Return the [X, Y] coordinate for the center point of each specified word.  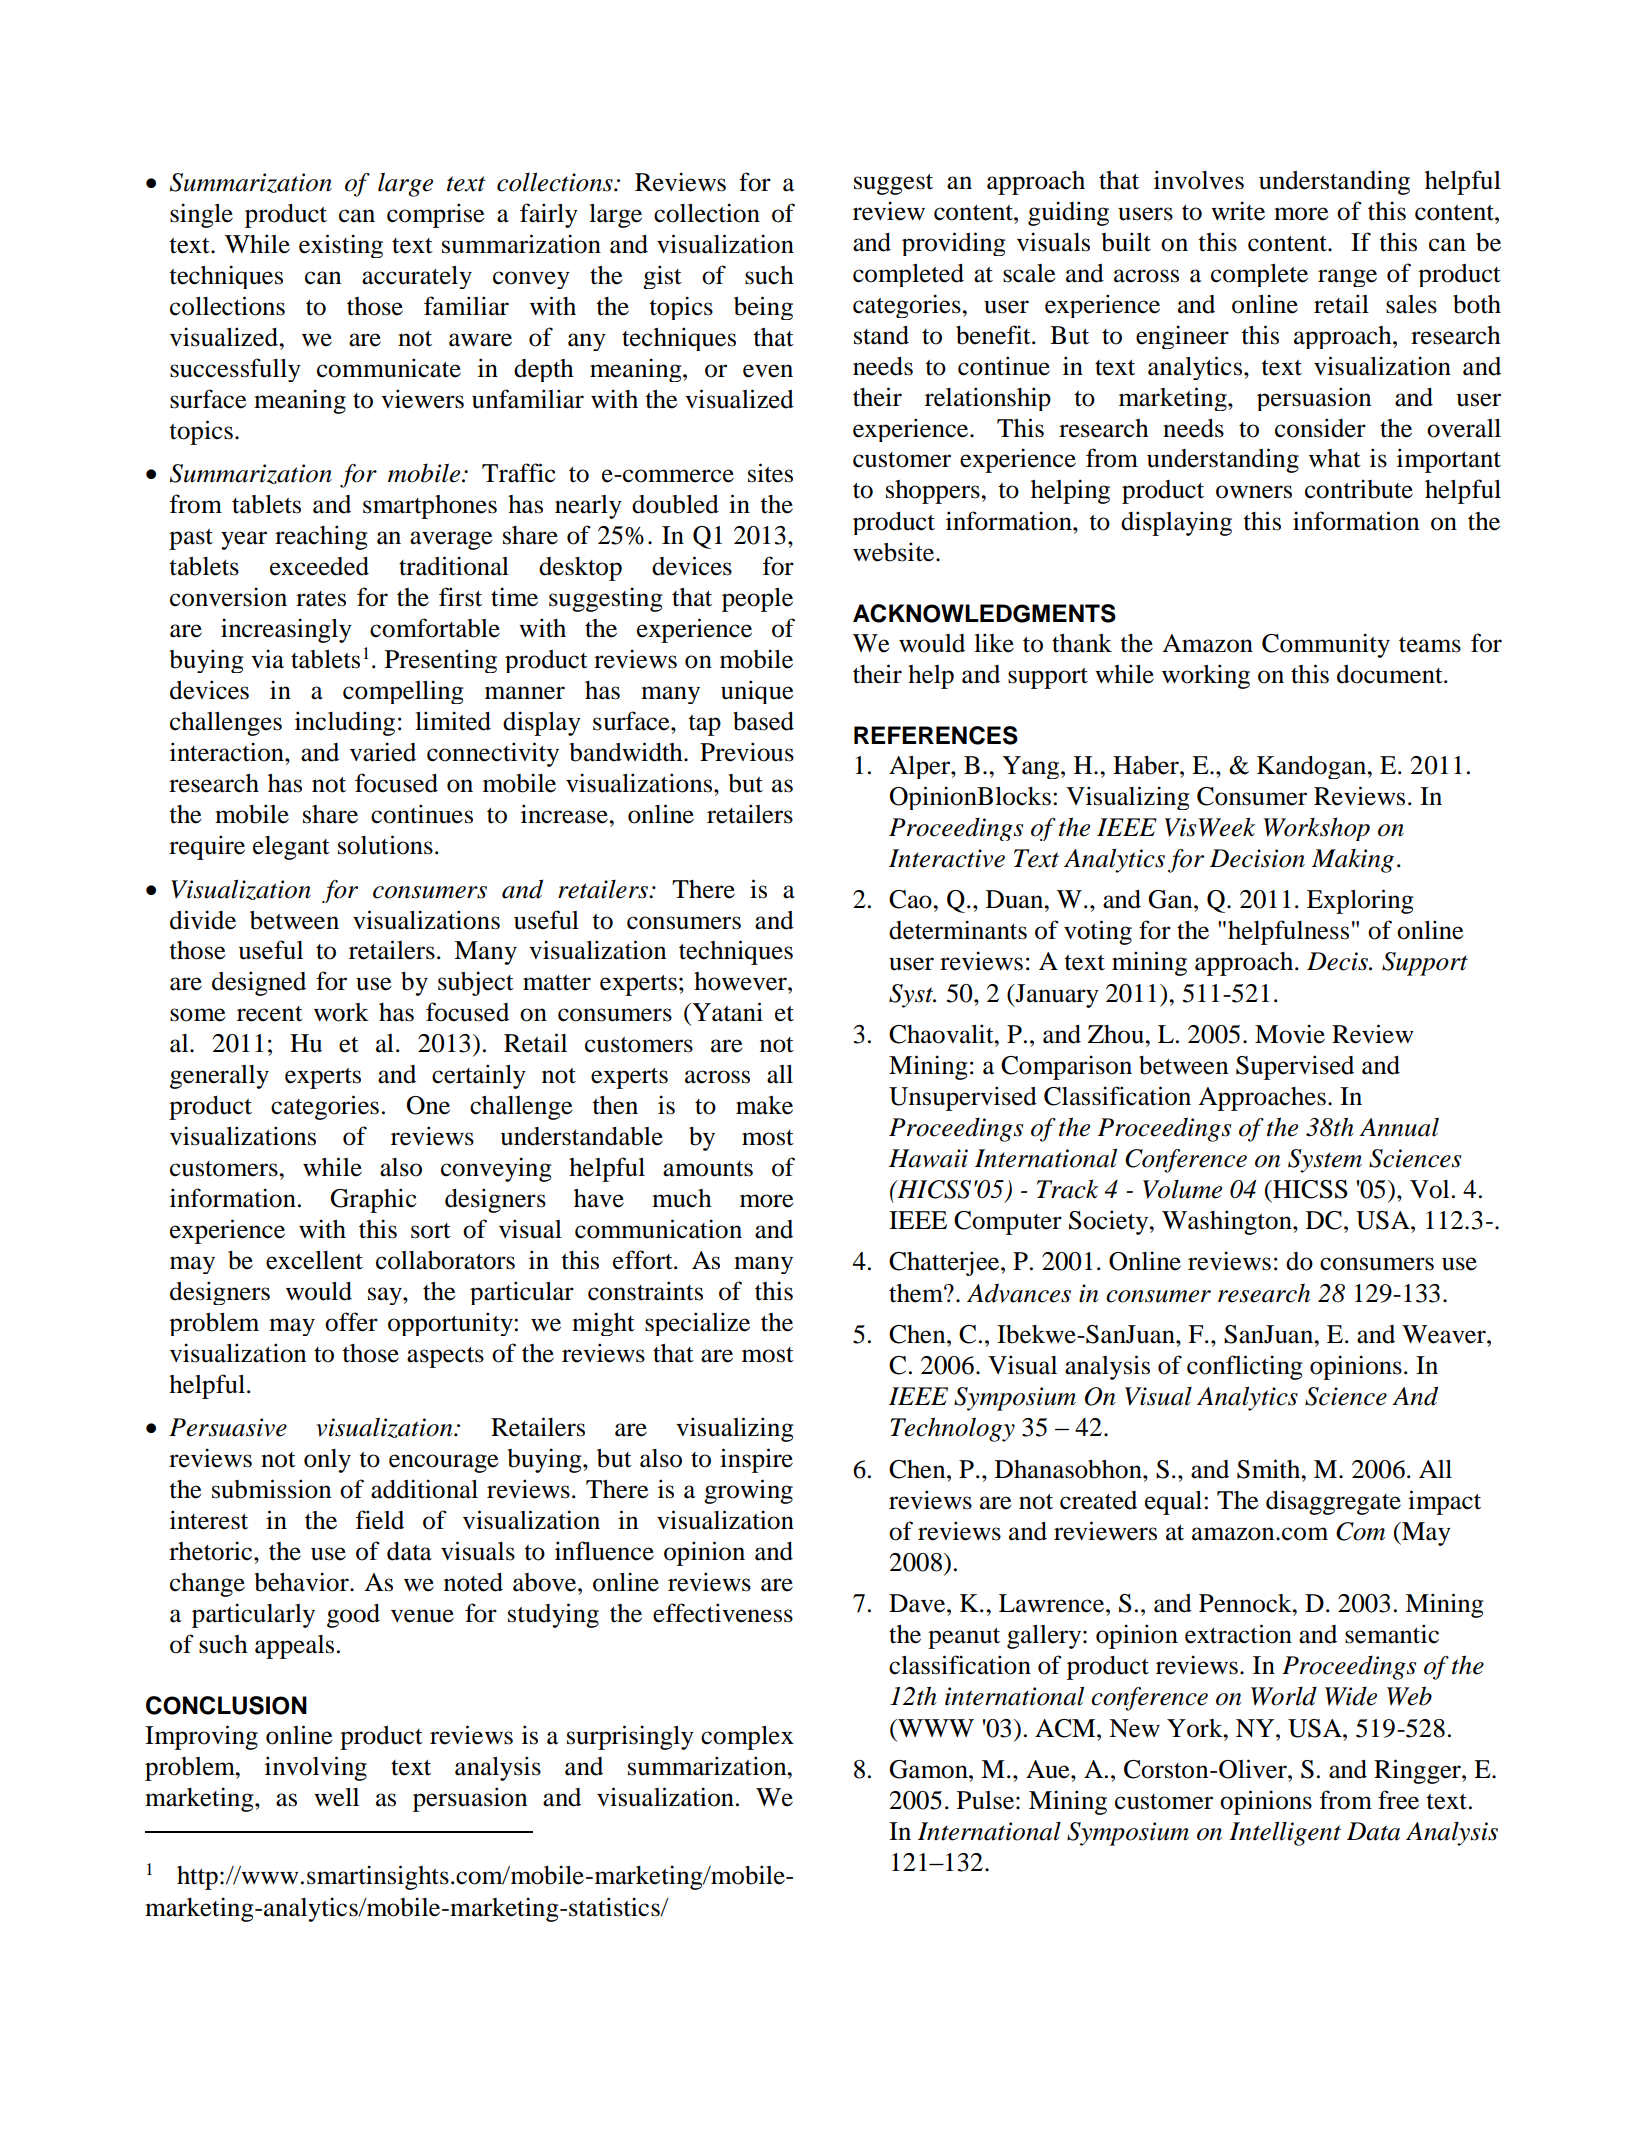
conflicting [1245, 1367]
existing [341, 246]
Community [1326, 645]
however [741, 981]
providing [954, 244]
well [336, 1797]
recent [270, 1014]
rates [321, 599]
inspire [756, 1460]
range [1347, 278]
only [327, 1461]
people [757, 600]
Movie [1290, 1034]
